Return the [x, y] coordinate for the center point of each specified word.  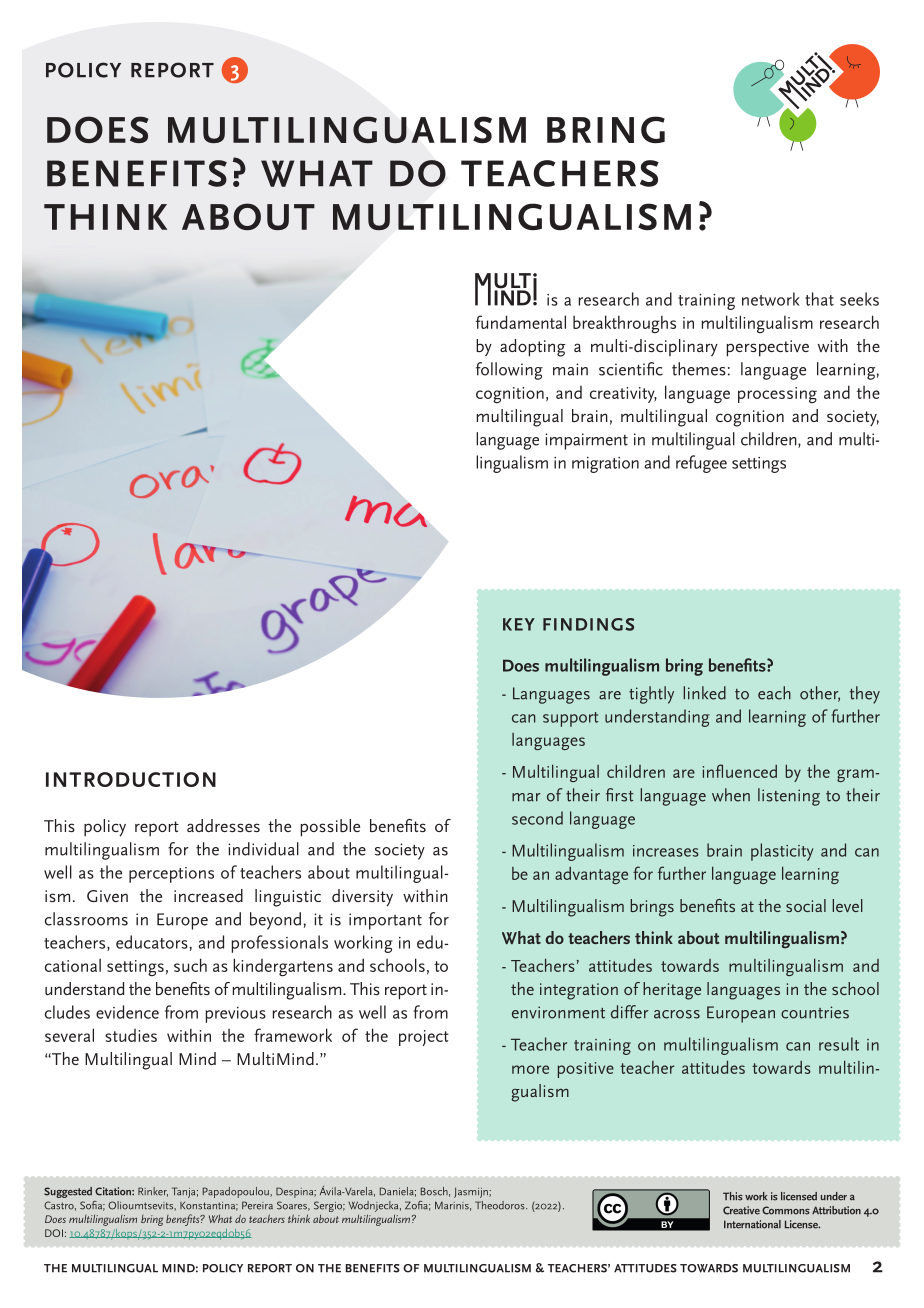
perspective [768, 348]
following [509, 371]
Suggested [68, 1192]
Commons [786, 1210]
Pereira [257, 1205]
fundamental [520, 322]
